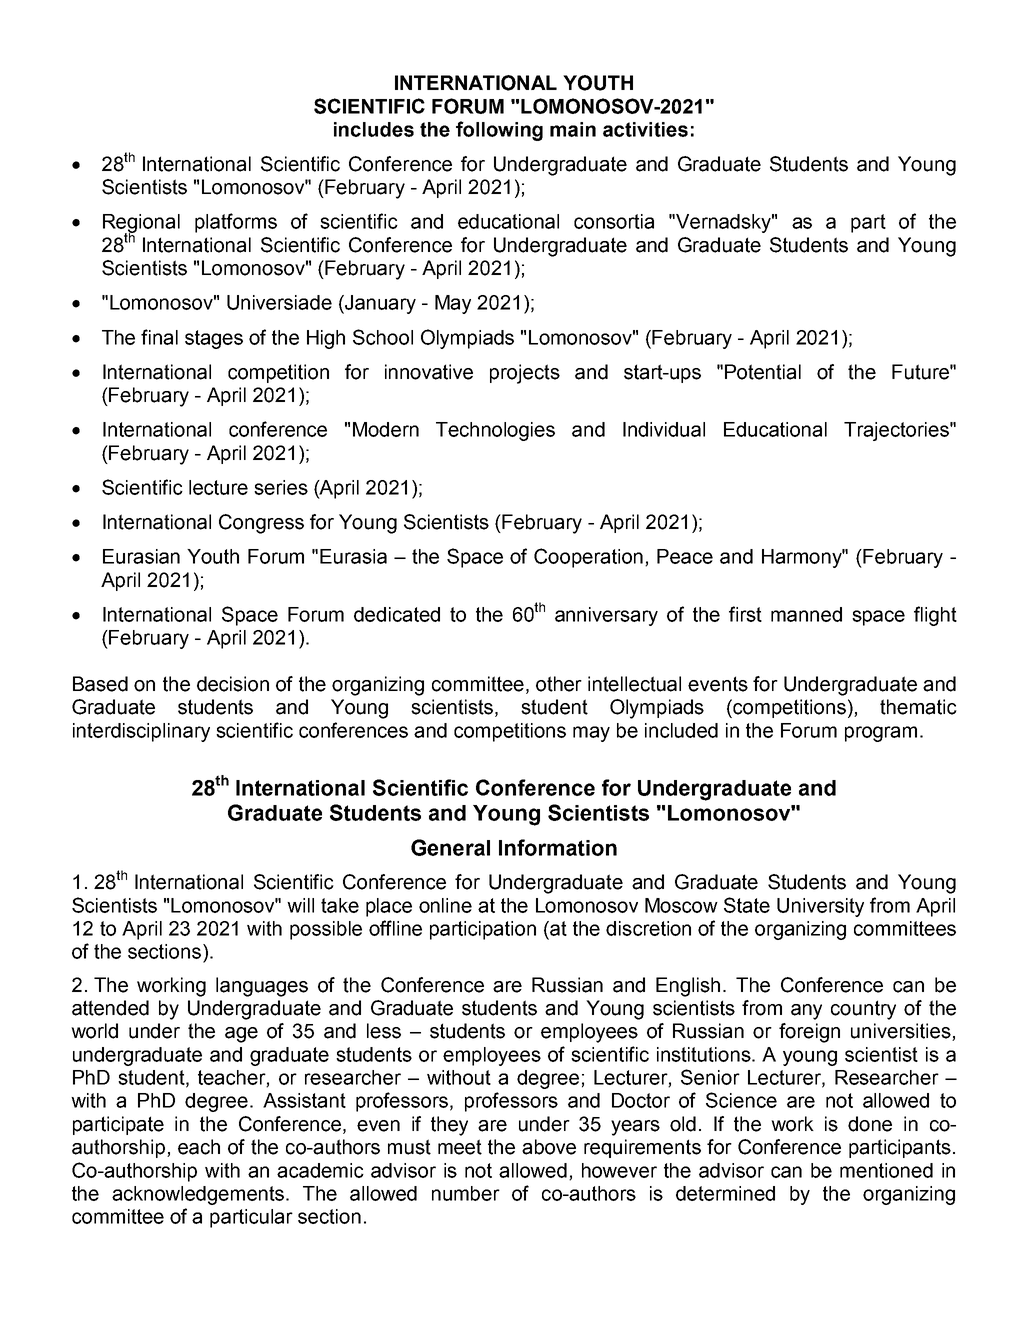 This screenshot has width=1028, height=1330. I want to click on following, so click(499, 131).
